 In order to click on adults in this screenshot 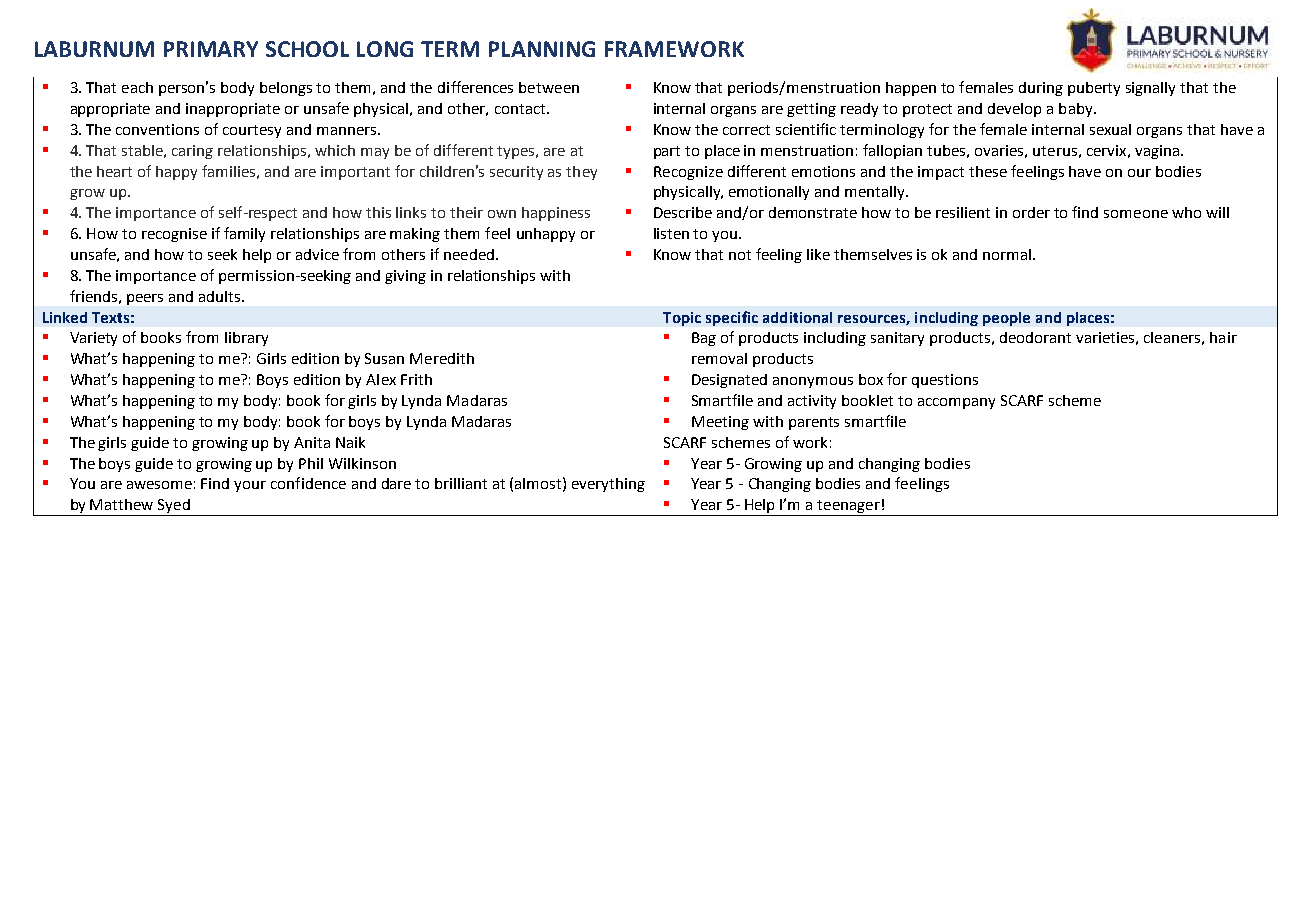, I will do `click(219, 296)`.
